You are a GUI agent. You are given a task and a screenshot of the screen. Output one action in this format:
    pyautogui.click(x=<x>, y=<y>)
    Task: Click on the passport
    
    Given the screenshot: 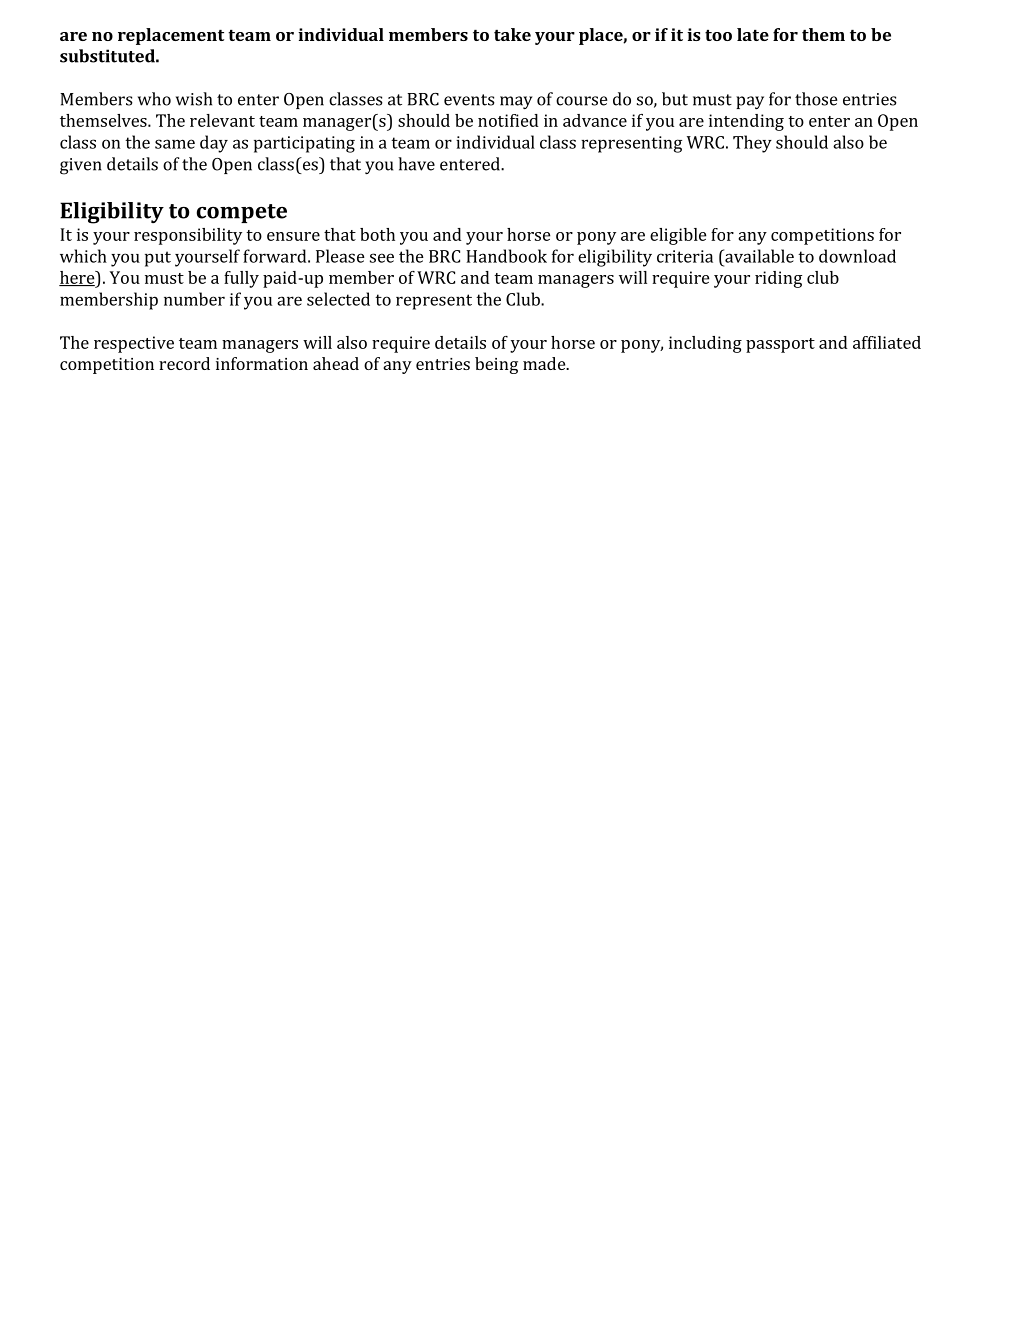 What is the action you would take?
    pyautogui.click(x=780, y=345)
